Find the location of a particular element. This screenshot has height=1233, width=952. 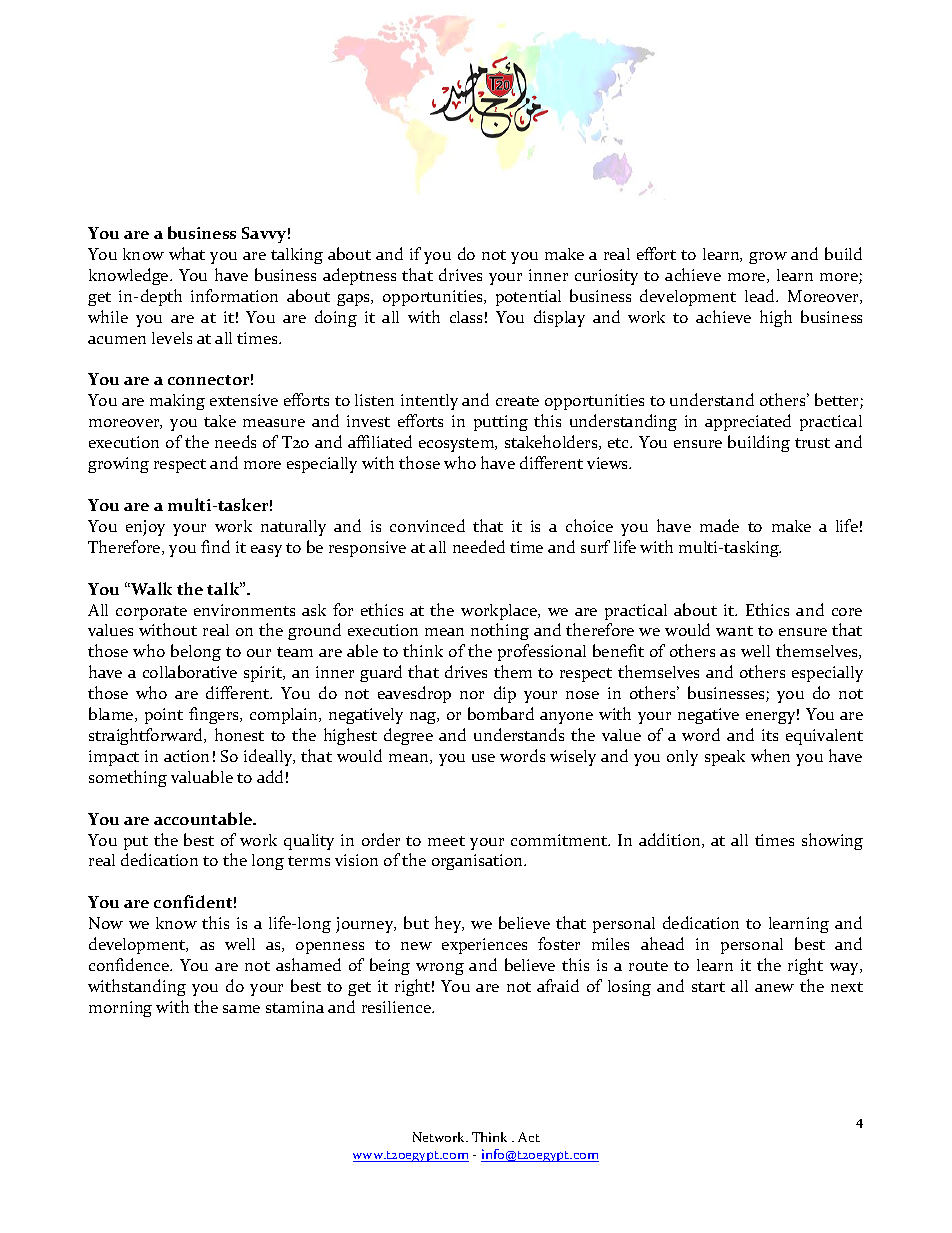

meet is located at coordinates (446, 841).
